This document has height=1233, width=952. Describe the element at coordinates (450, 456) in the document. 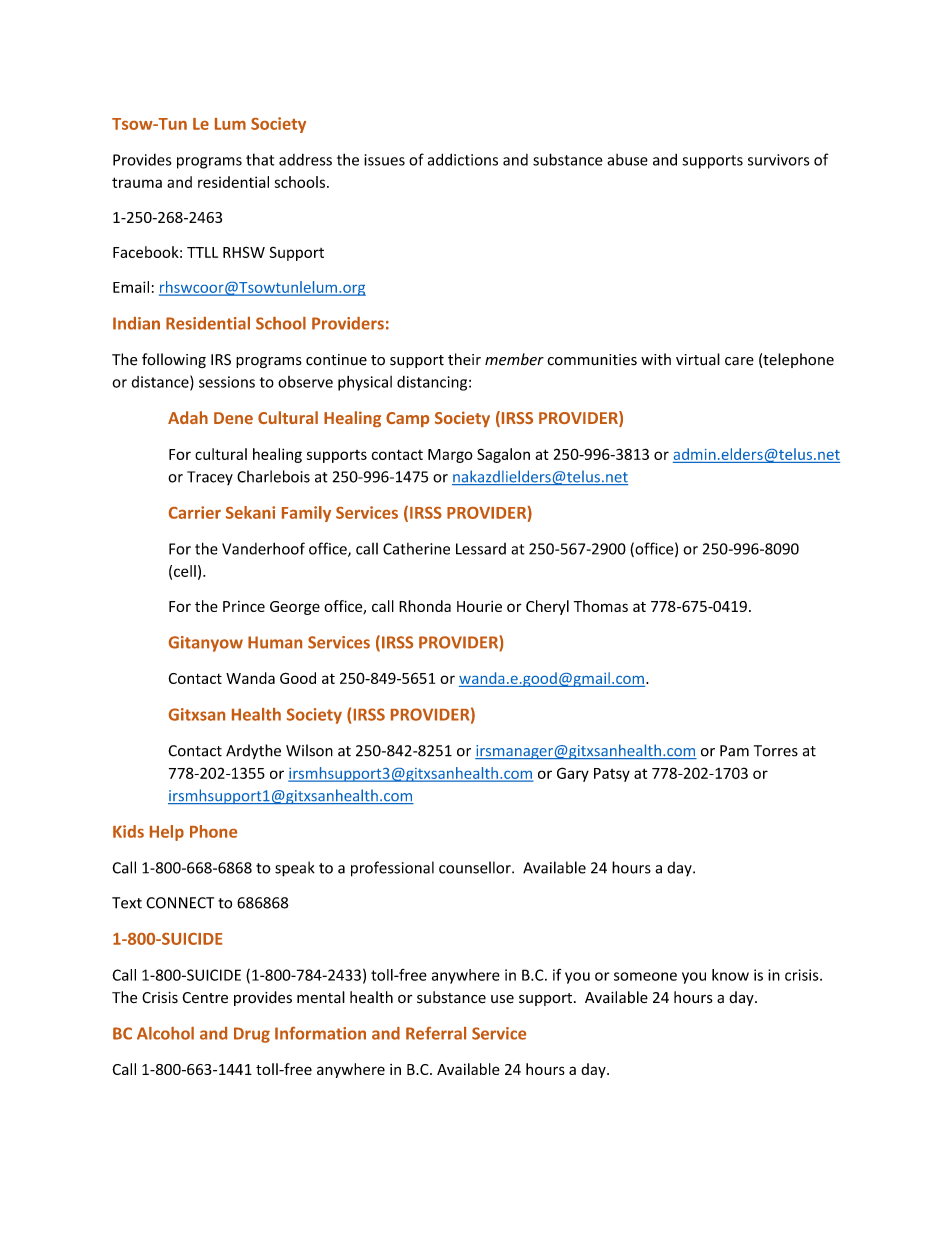

I see `Margo` at that location.
